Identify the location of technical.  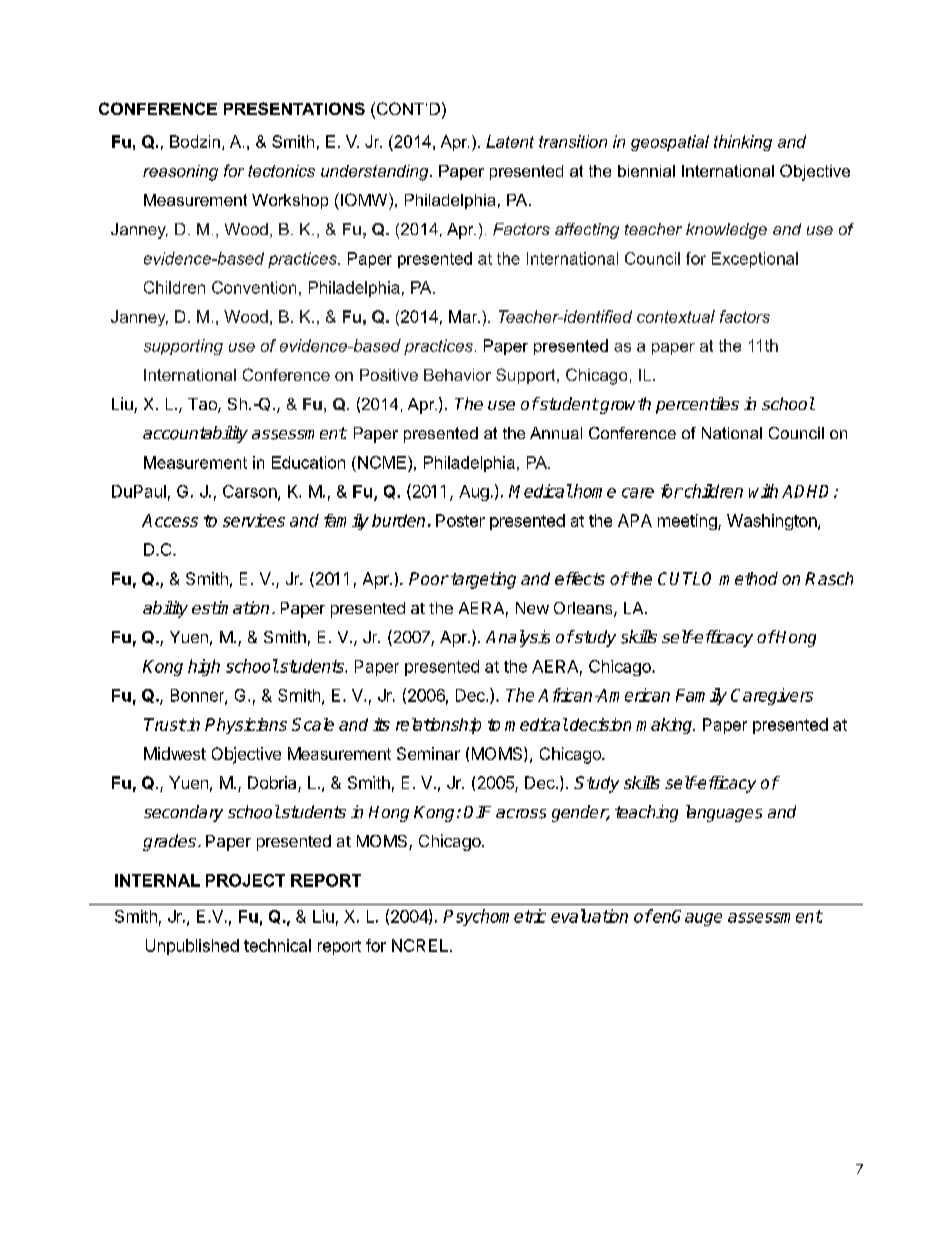
(277, 945).
